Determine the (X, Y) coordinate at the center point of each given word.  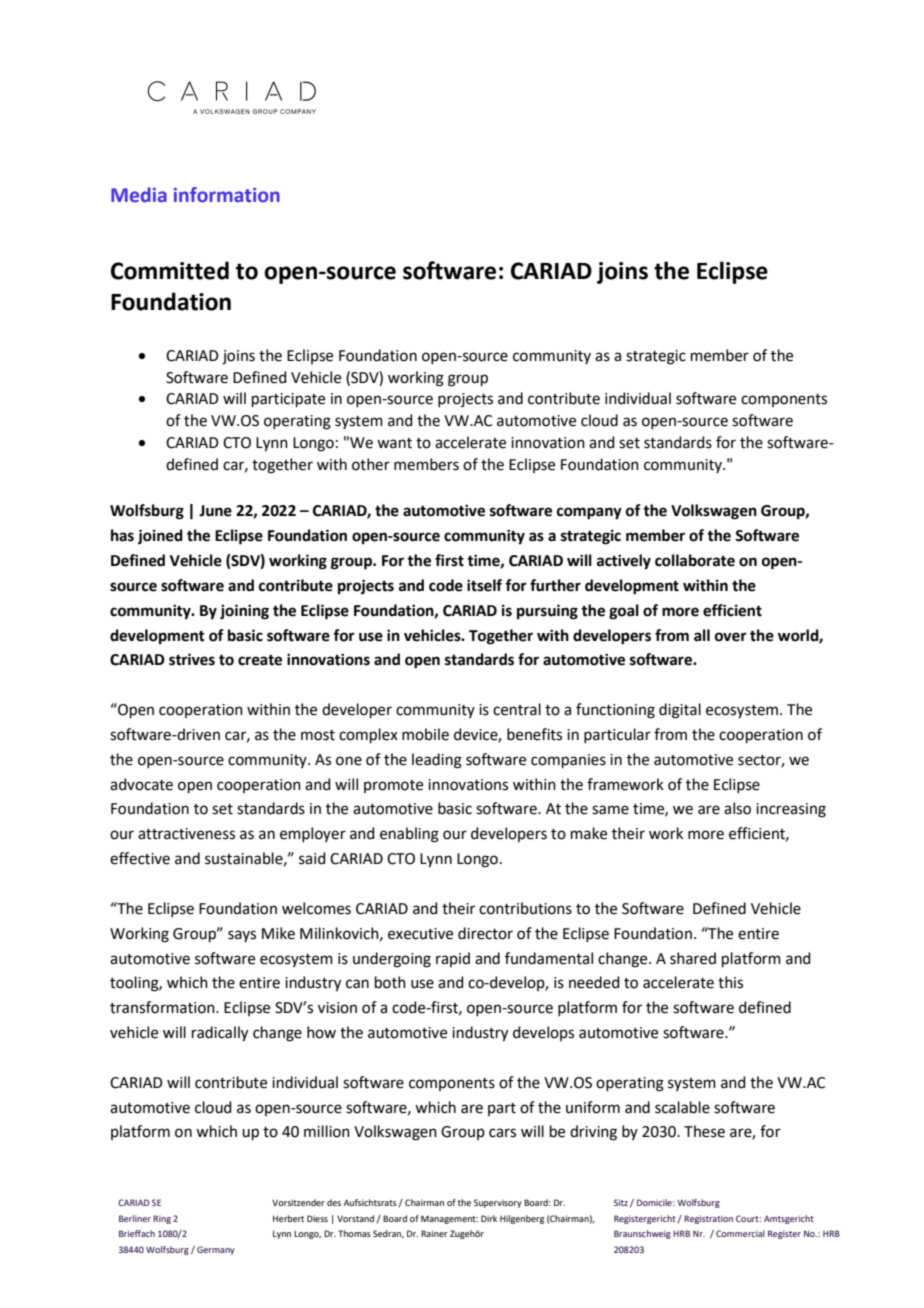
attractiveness (186, 834)
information (227, 195)
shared (693, 958)
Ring (162, 1219)
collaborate (695, 560)
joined (160, 537)
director (485, 933)
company (589, 513)
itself (484, 585)
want (394, 443)
